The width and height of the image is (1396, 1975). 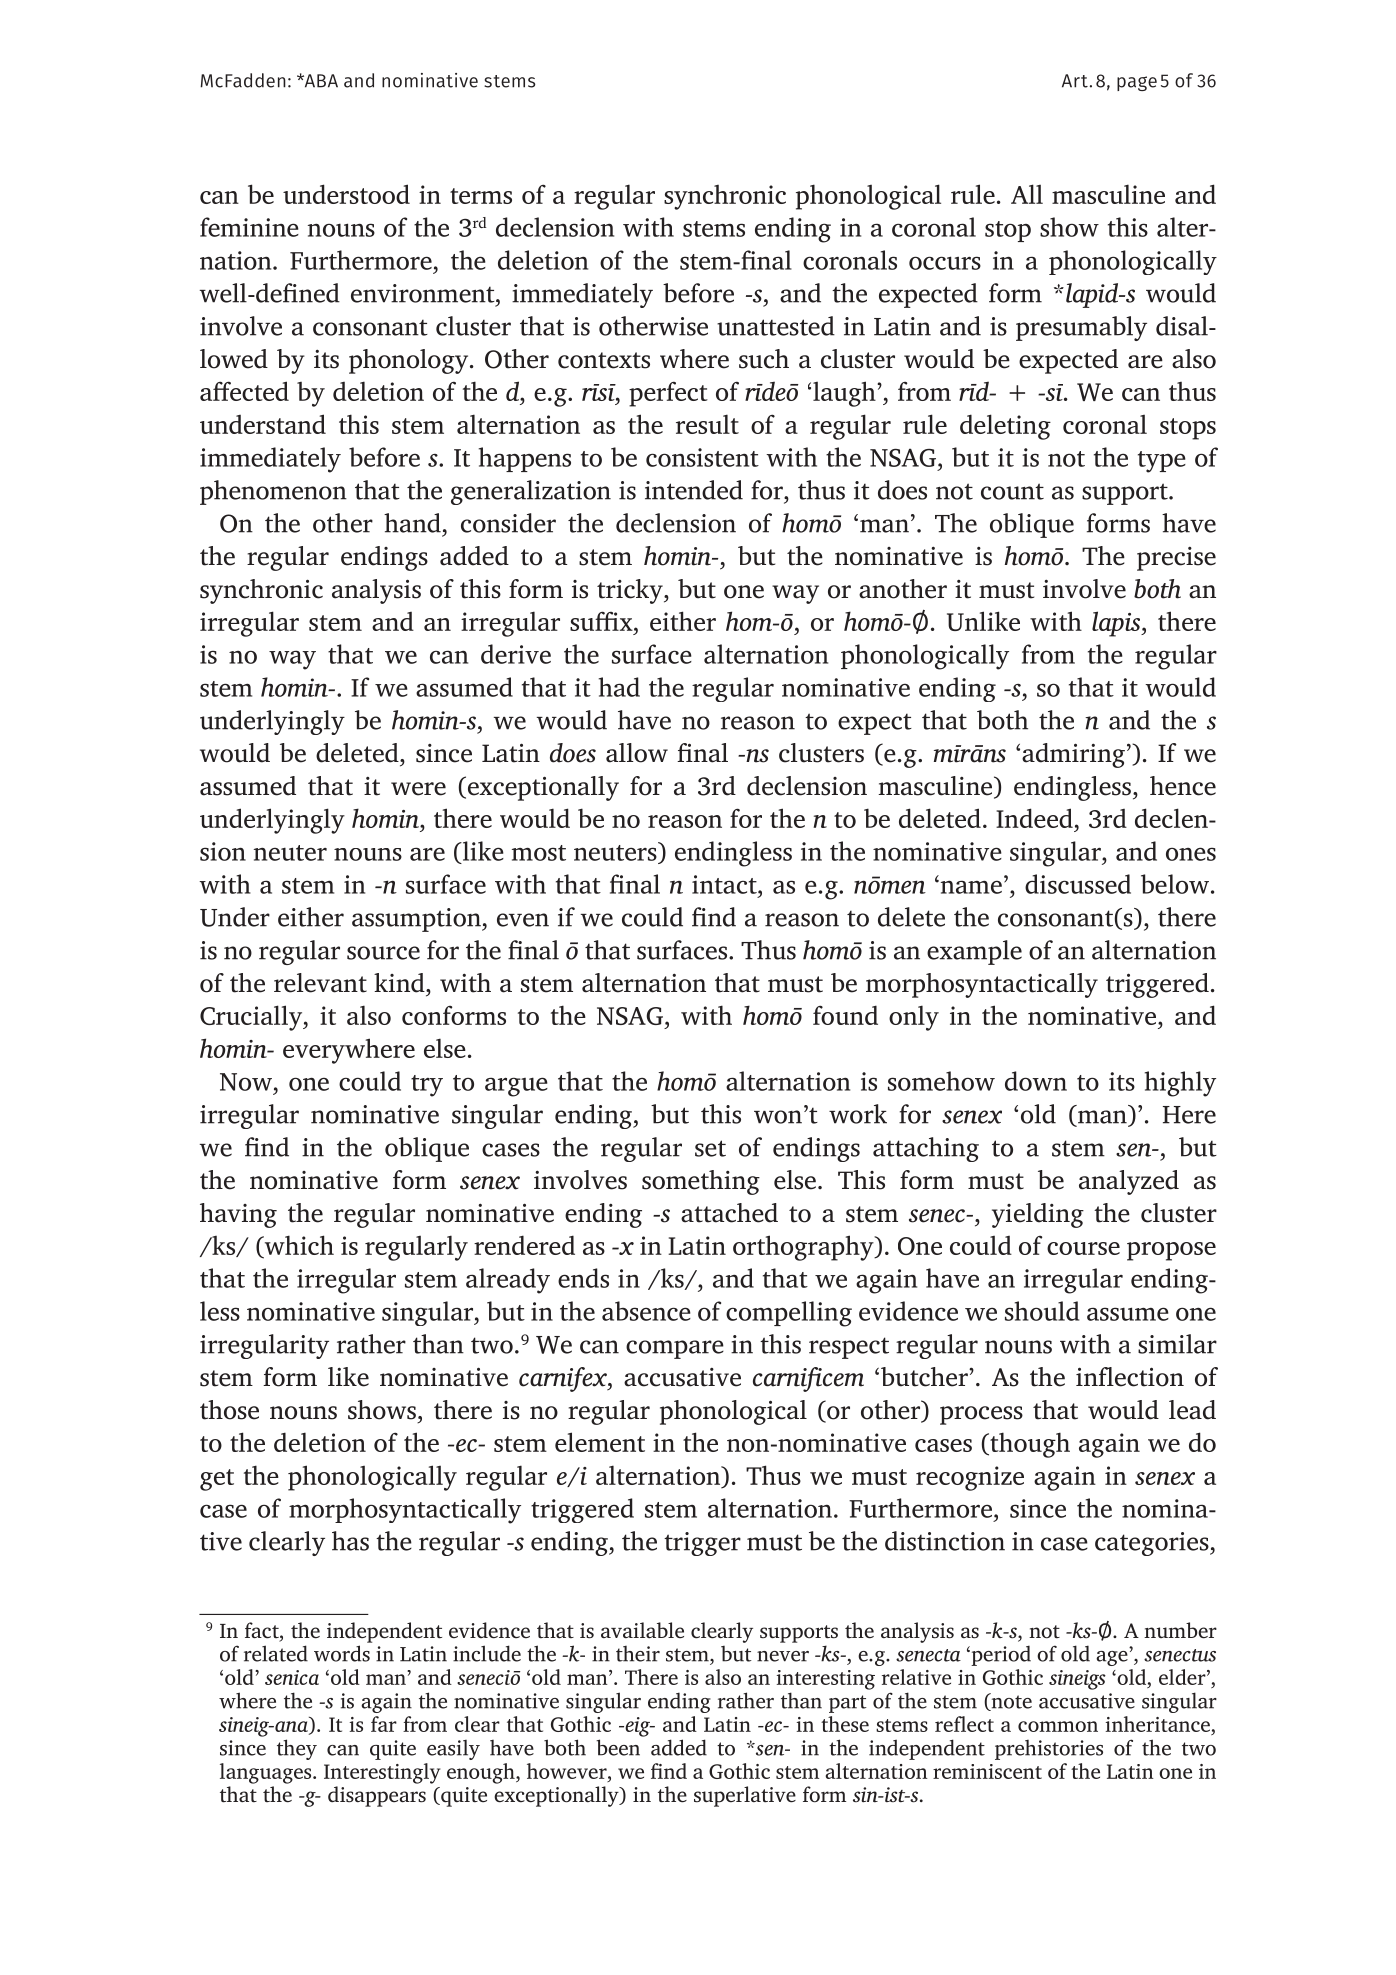 What do you see at coordinates (1081, 328) in the image?
I see `presumably` at bounding box center [1081, 328].
